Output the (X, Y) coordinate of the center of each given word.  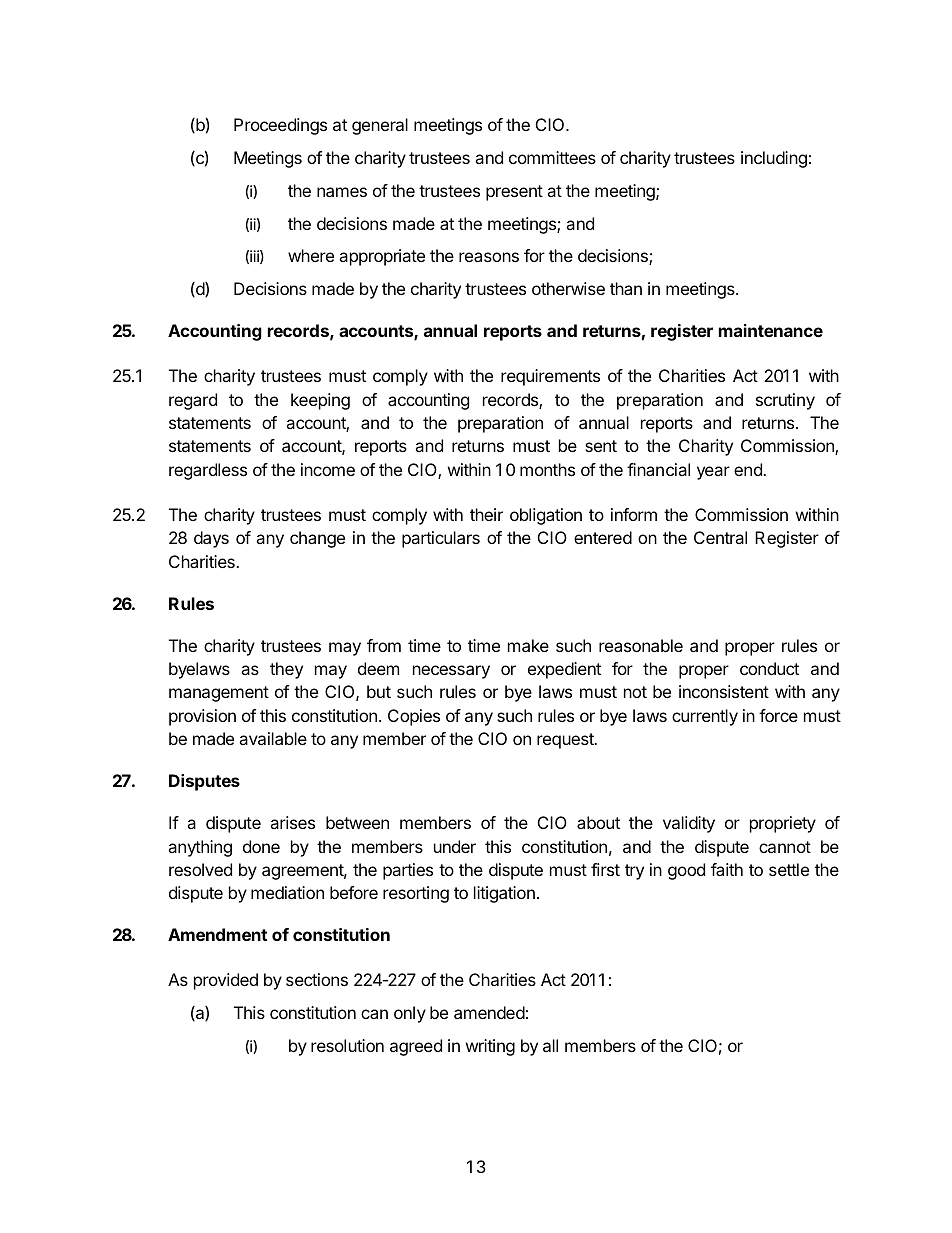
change (317, 539)
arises (292, 822)
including (774, 159)
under (455, 846)
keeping (320, 401)
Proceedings (280, 126)
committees (552, 157)
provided (226, 981)
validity (689, 824)
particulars (441, 539)
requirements (550, 377)
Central (720, 537)
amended (489, 1012)
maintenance (771, 330)
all (550, 1045)
